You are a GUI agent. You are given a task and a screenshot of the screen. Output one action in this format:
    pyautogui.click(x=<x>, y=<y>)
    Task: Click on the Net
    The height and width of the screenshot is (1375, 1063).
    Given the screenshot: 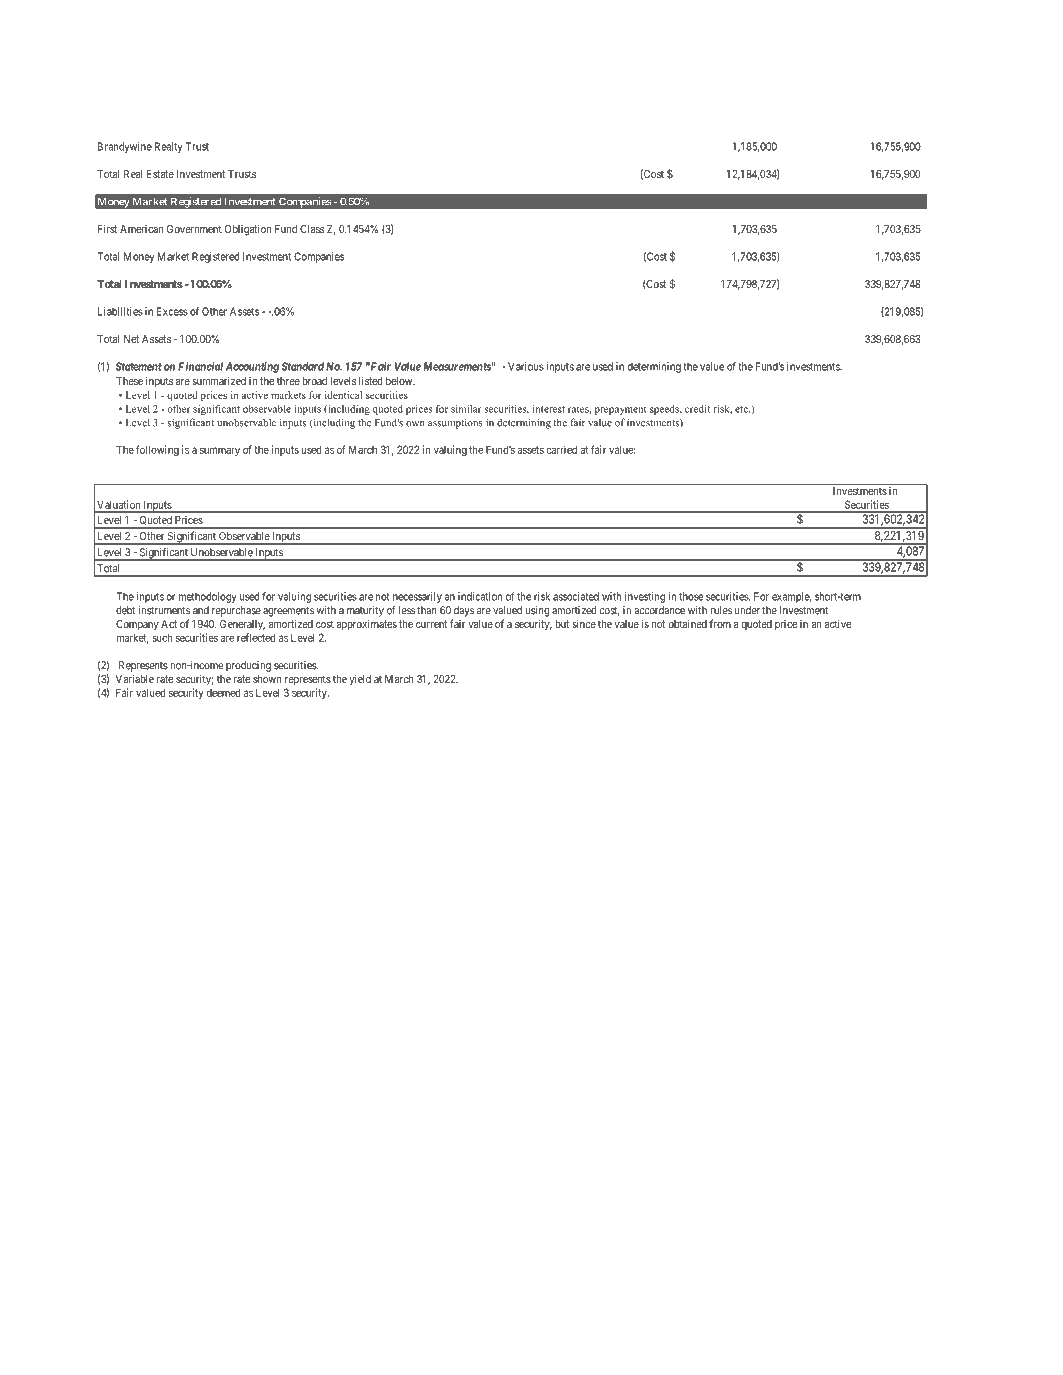 What is the action you would take?
    pyautogui.click(x=131, y=339)
